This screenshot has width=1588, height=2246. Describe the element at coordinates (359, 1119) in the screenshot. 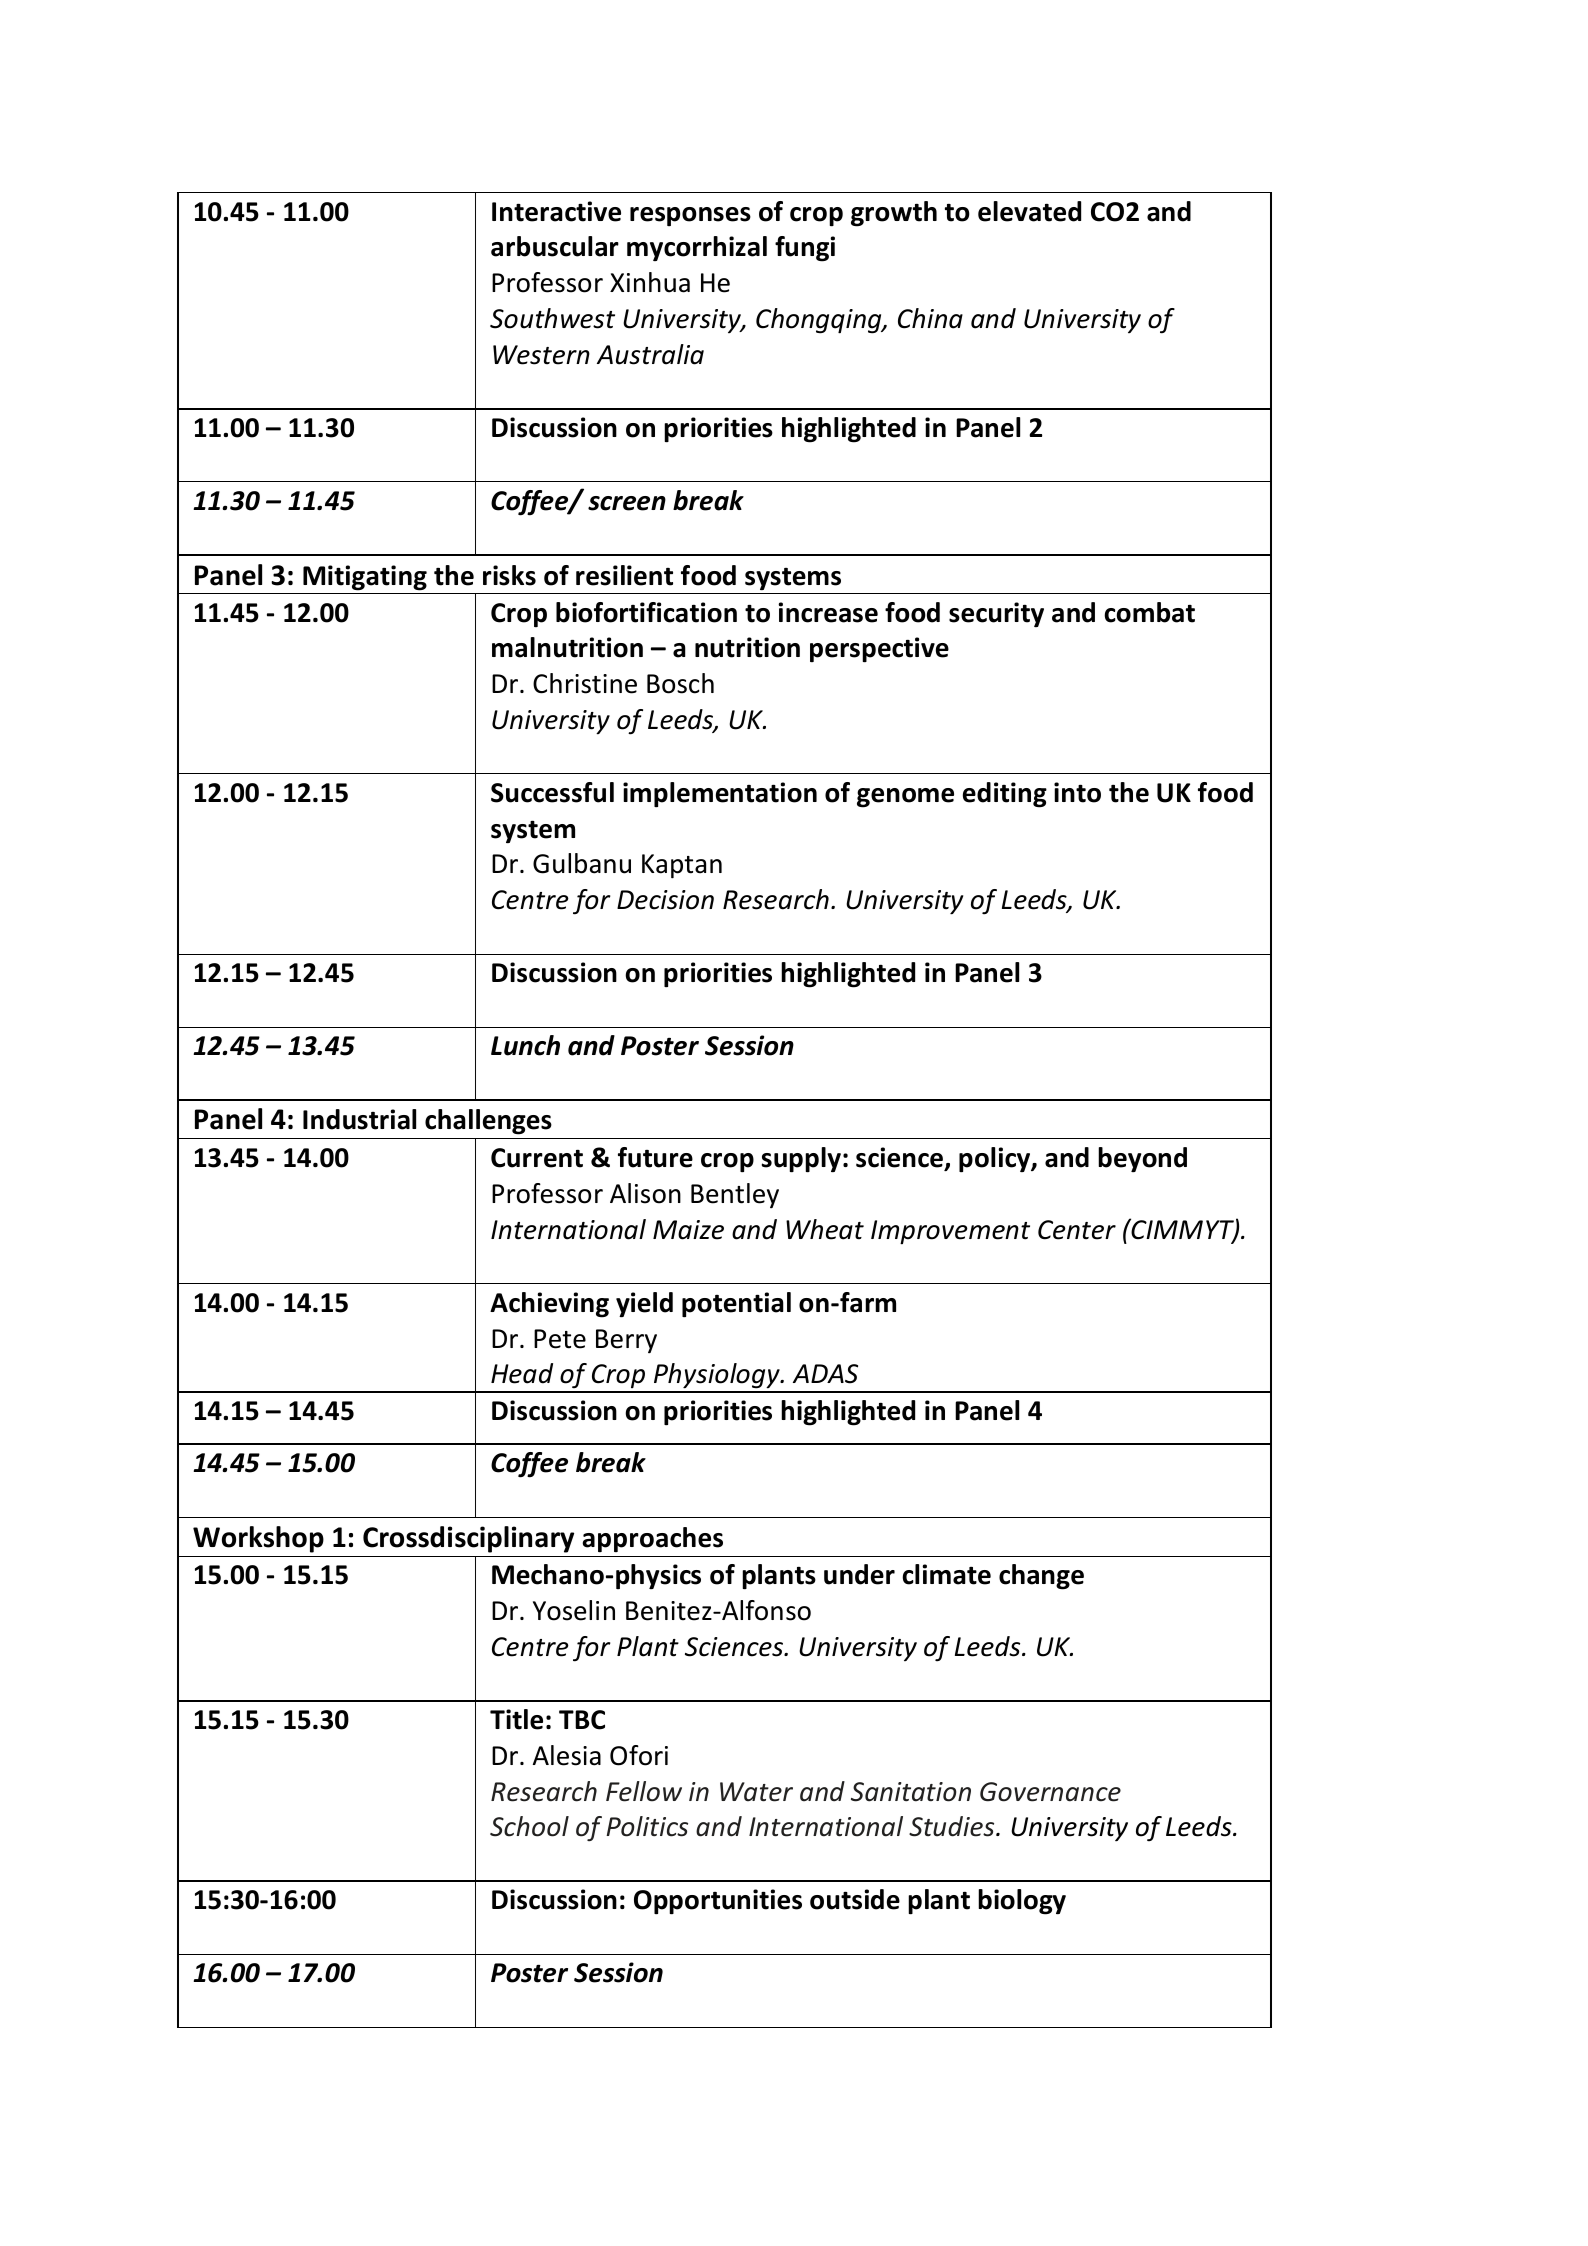

I see `Industrial` at that location.
